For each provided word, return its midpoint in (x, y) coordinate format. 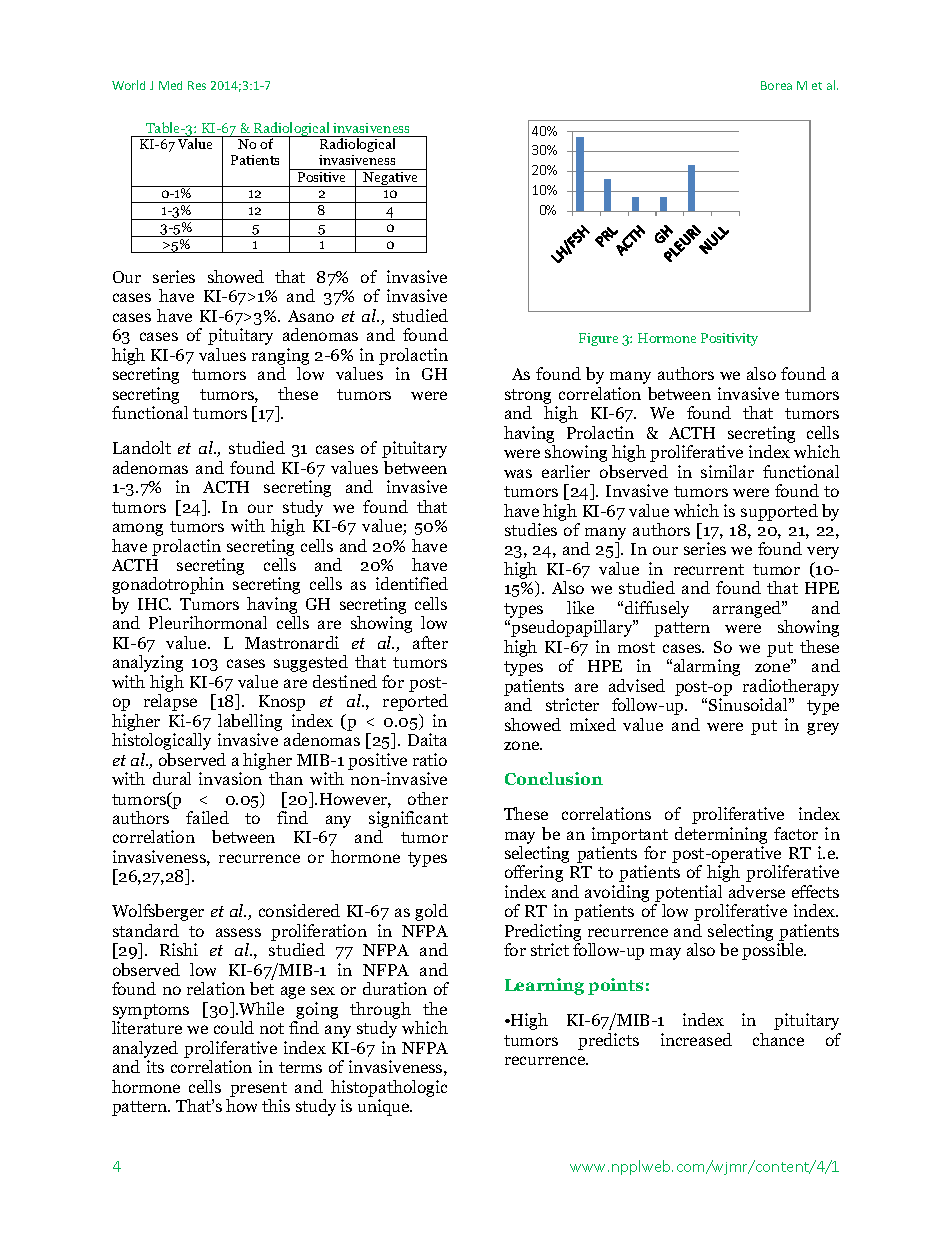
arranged (748, 609)
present (258, 1089)
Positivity (729, 339)
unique (385, 1107)
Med (170, 85)
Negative (390, 179)
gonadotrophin (168, 585)
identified (412, 583)
